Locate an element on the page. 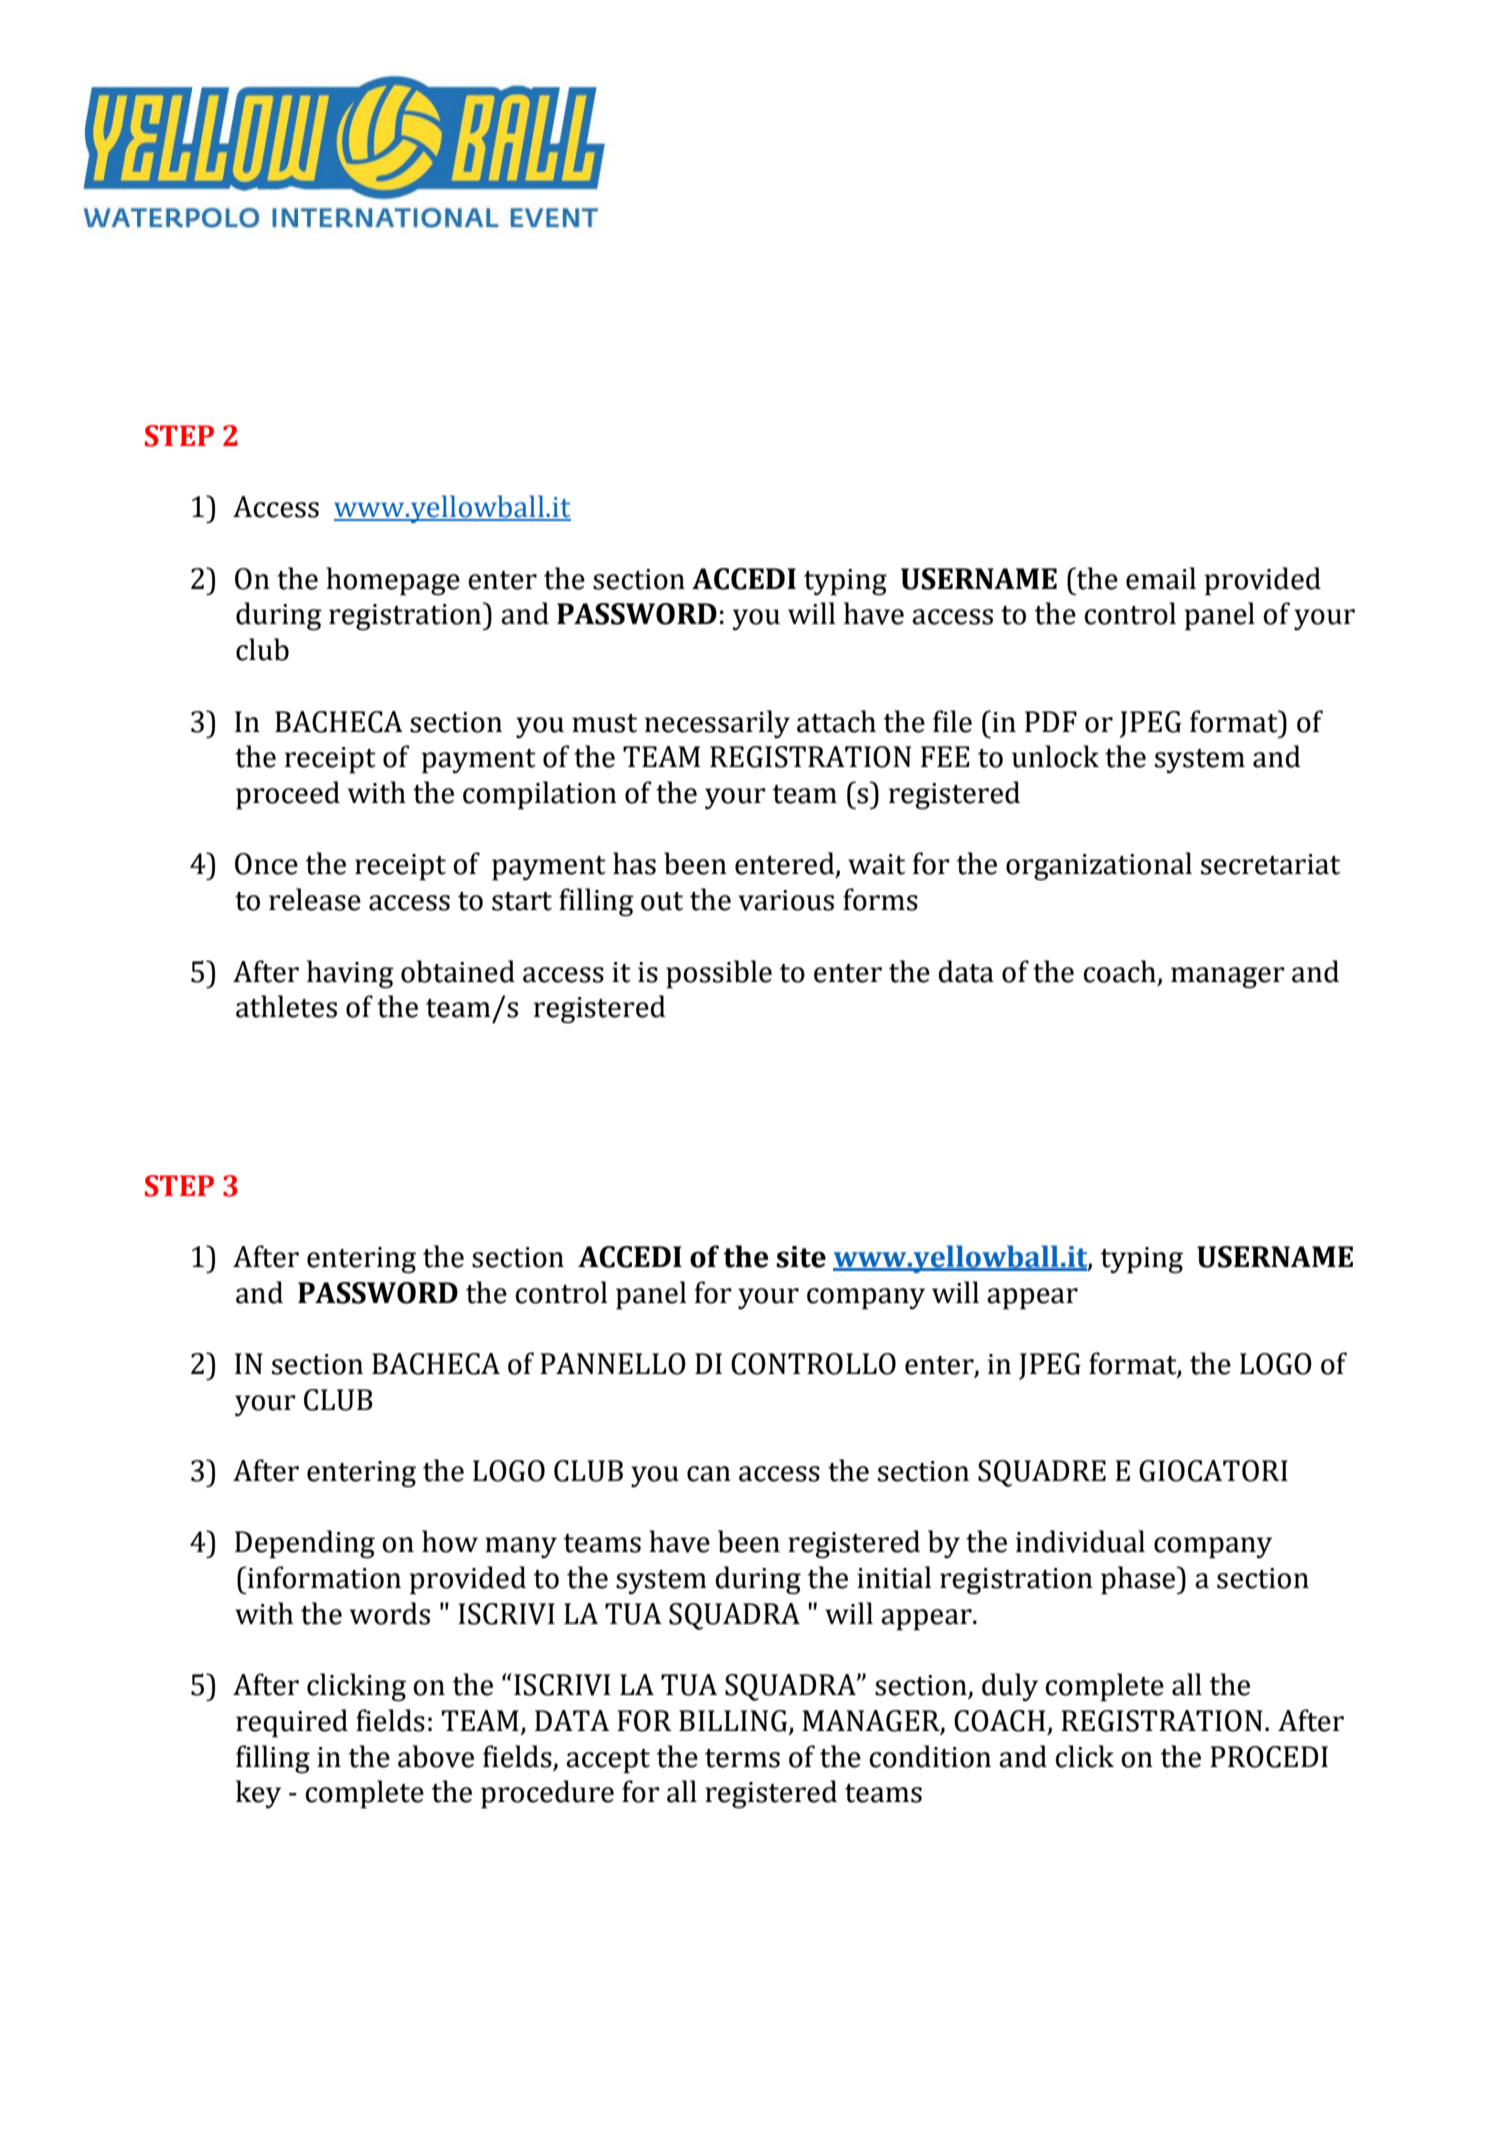 The width and height of the page is (1510, 2136). athletes is located at coordinates (286, 1006).
